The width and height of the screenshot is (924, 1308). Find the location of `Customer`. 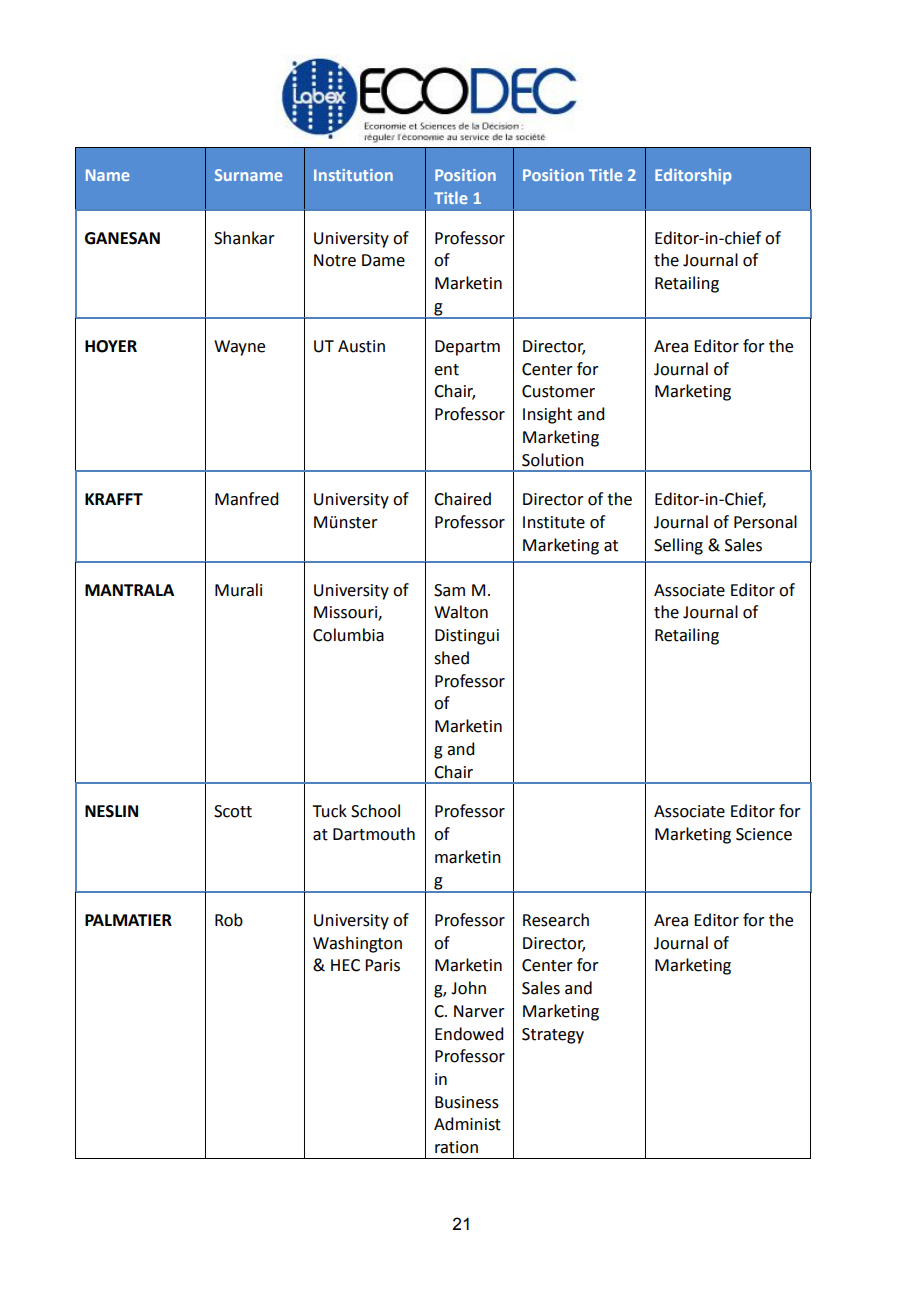

Customer is located at coordinates (558, 391).
